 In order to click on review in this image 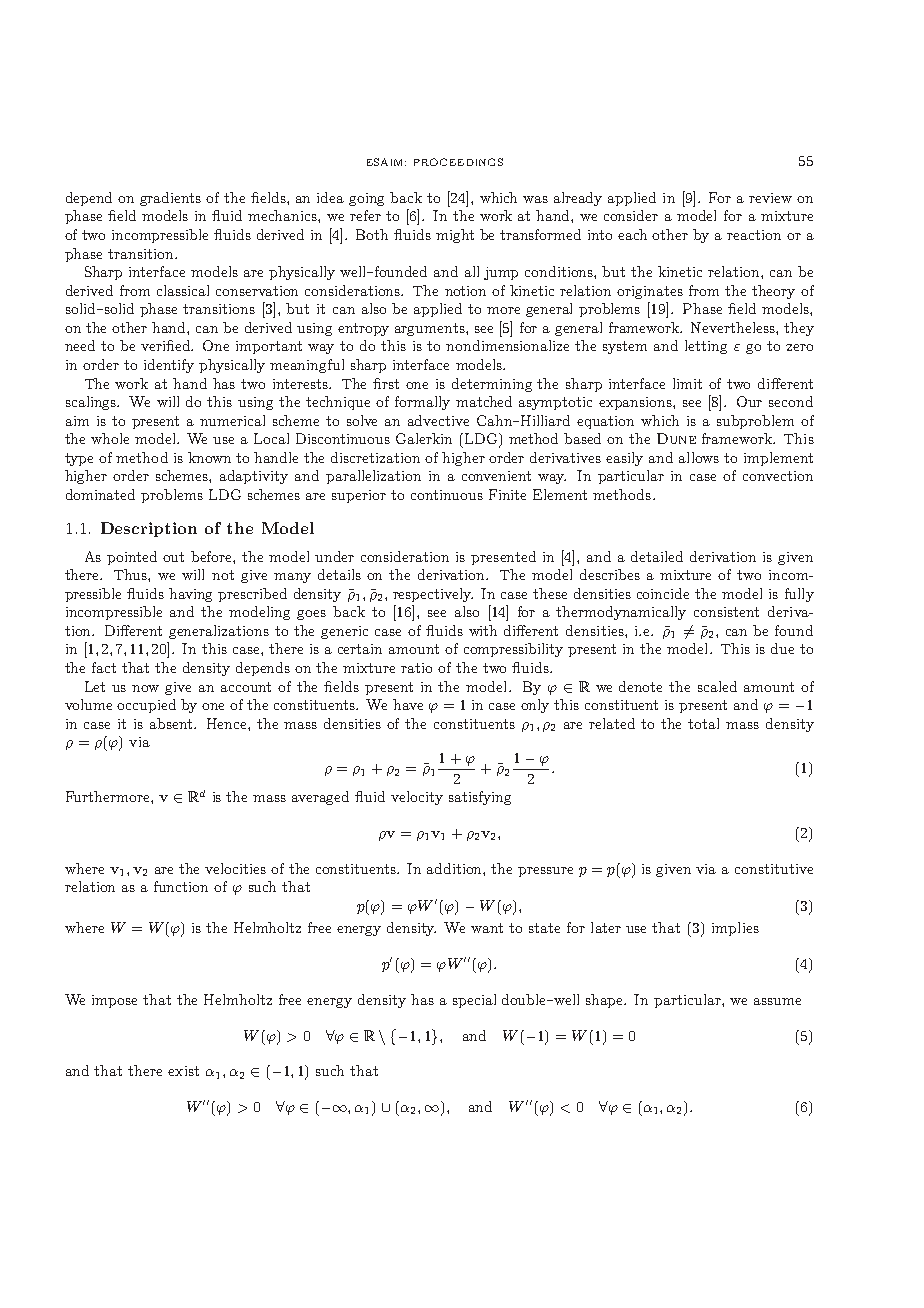, I will do `click(770, 198)`.
